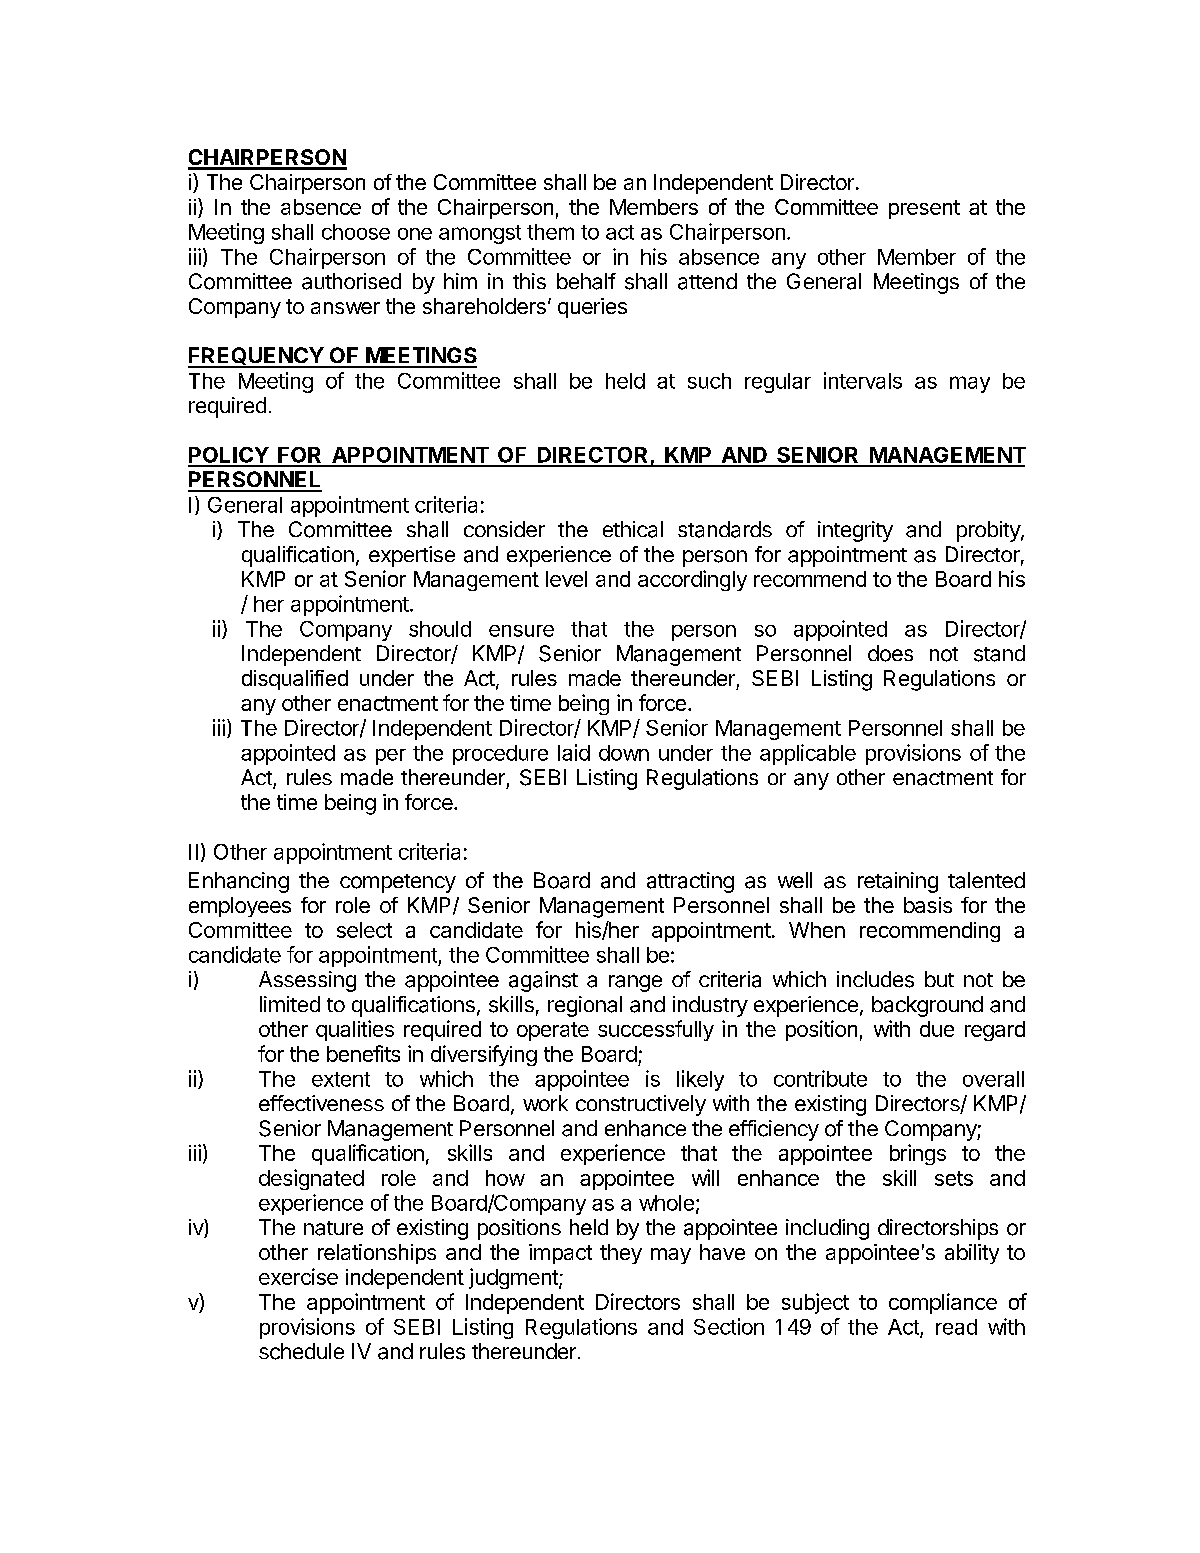 The width and height of the image is (1200, 1553). What do you see at coordinates (295, 680) in the image?
I see `disqualified` at bounding box center [295, 680].
